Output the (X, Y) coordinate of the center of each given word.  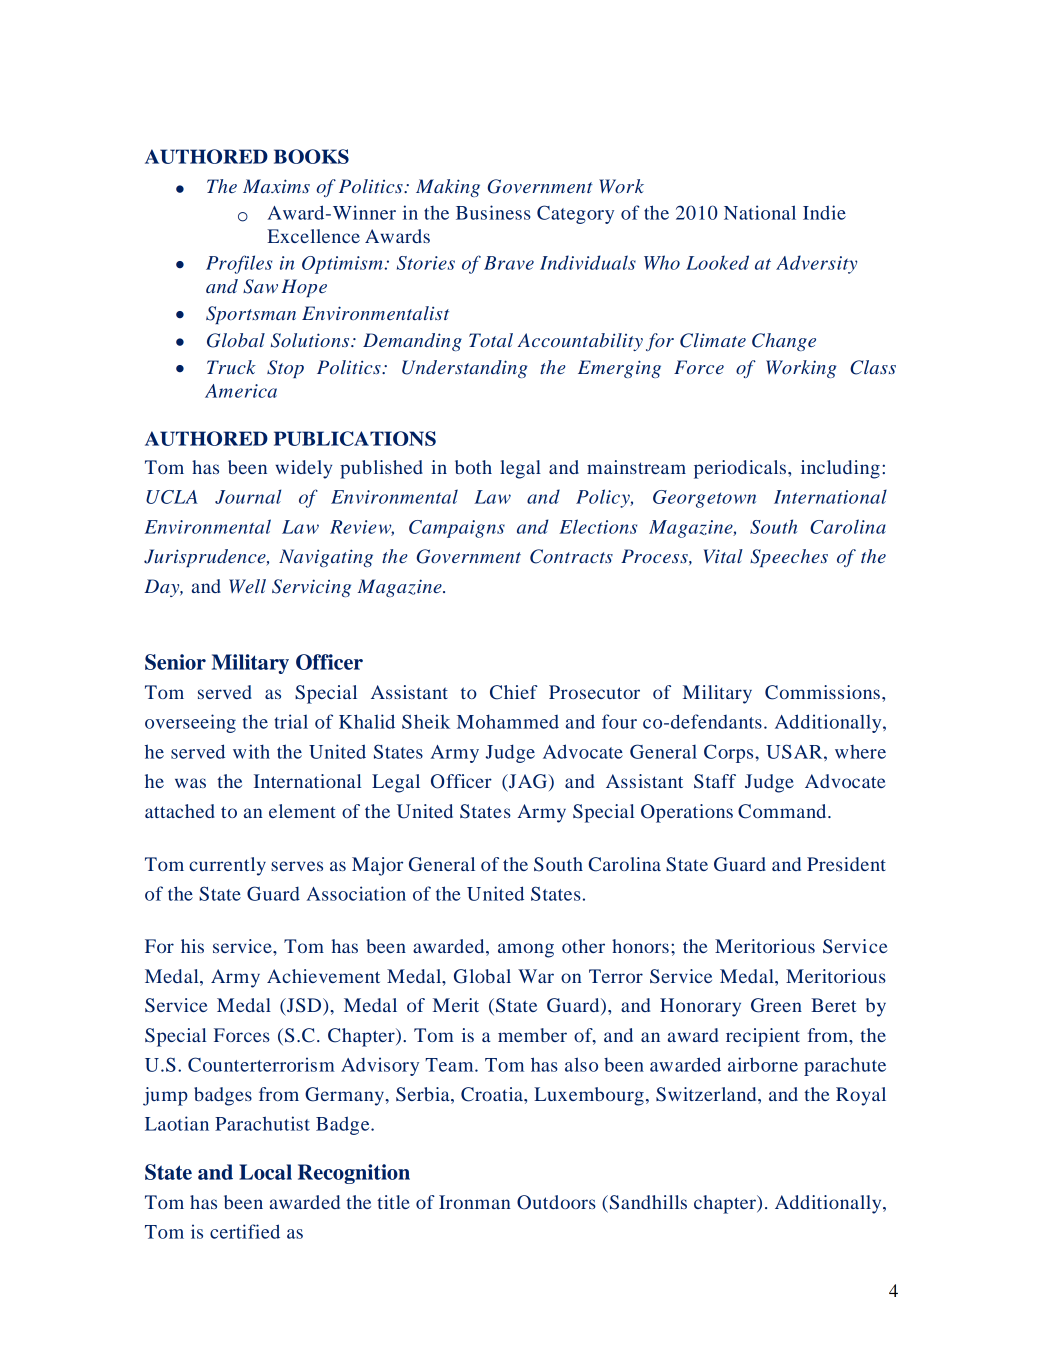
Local (265, 1172)
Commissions (822, 692)
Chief (514, 692)
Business (493, 212)
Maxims (276, 186)
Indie (824, 212)
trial (291, 721)
